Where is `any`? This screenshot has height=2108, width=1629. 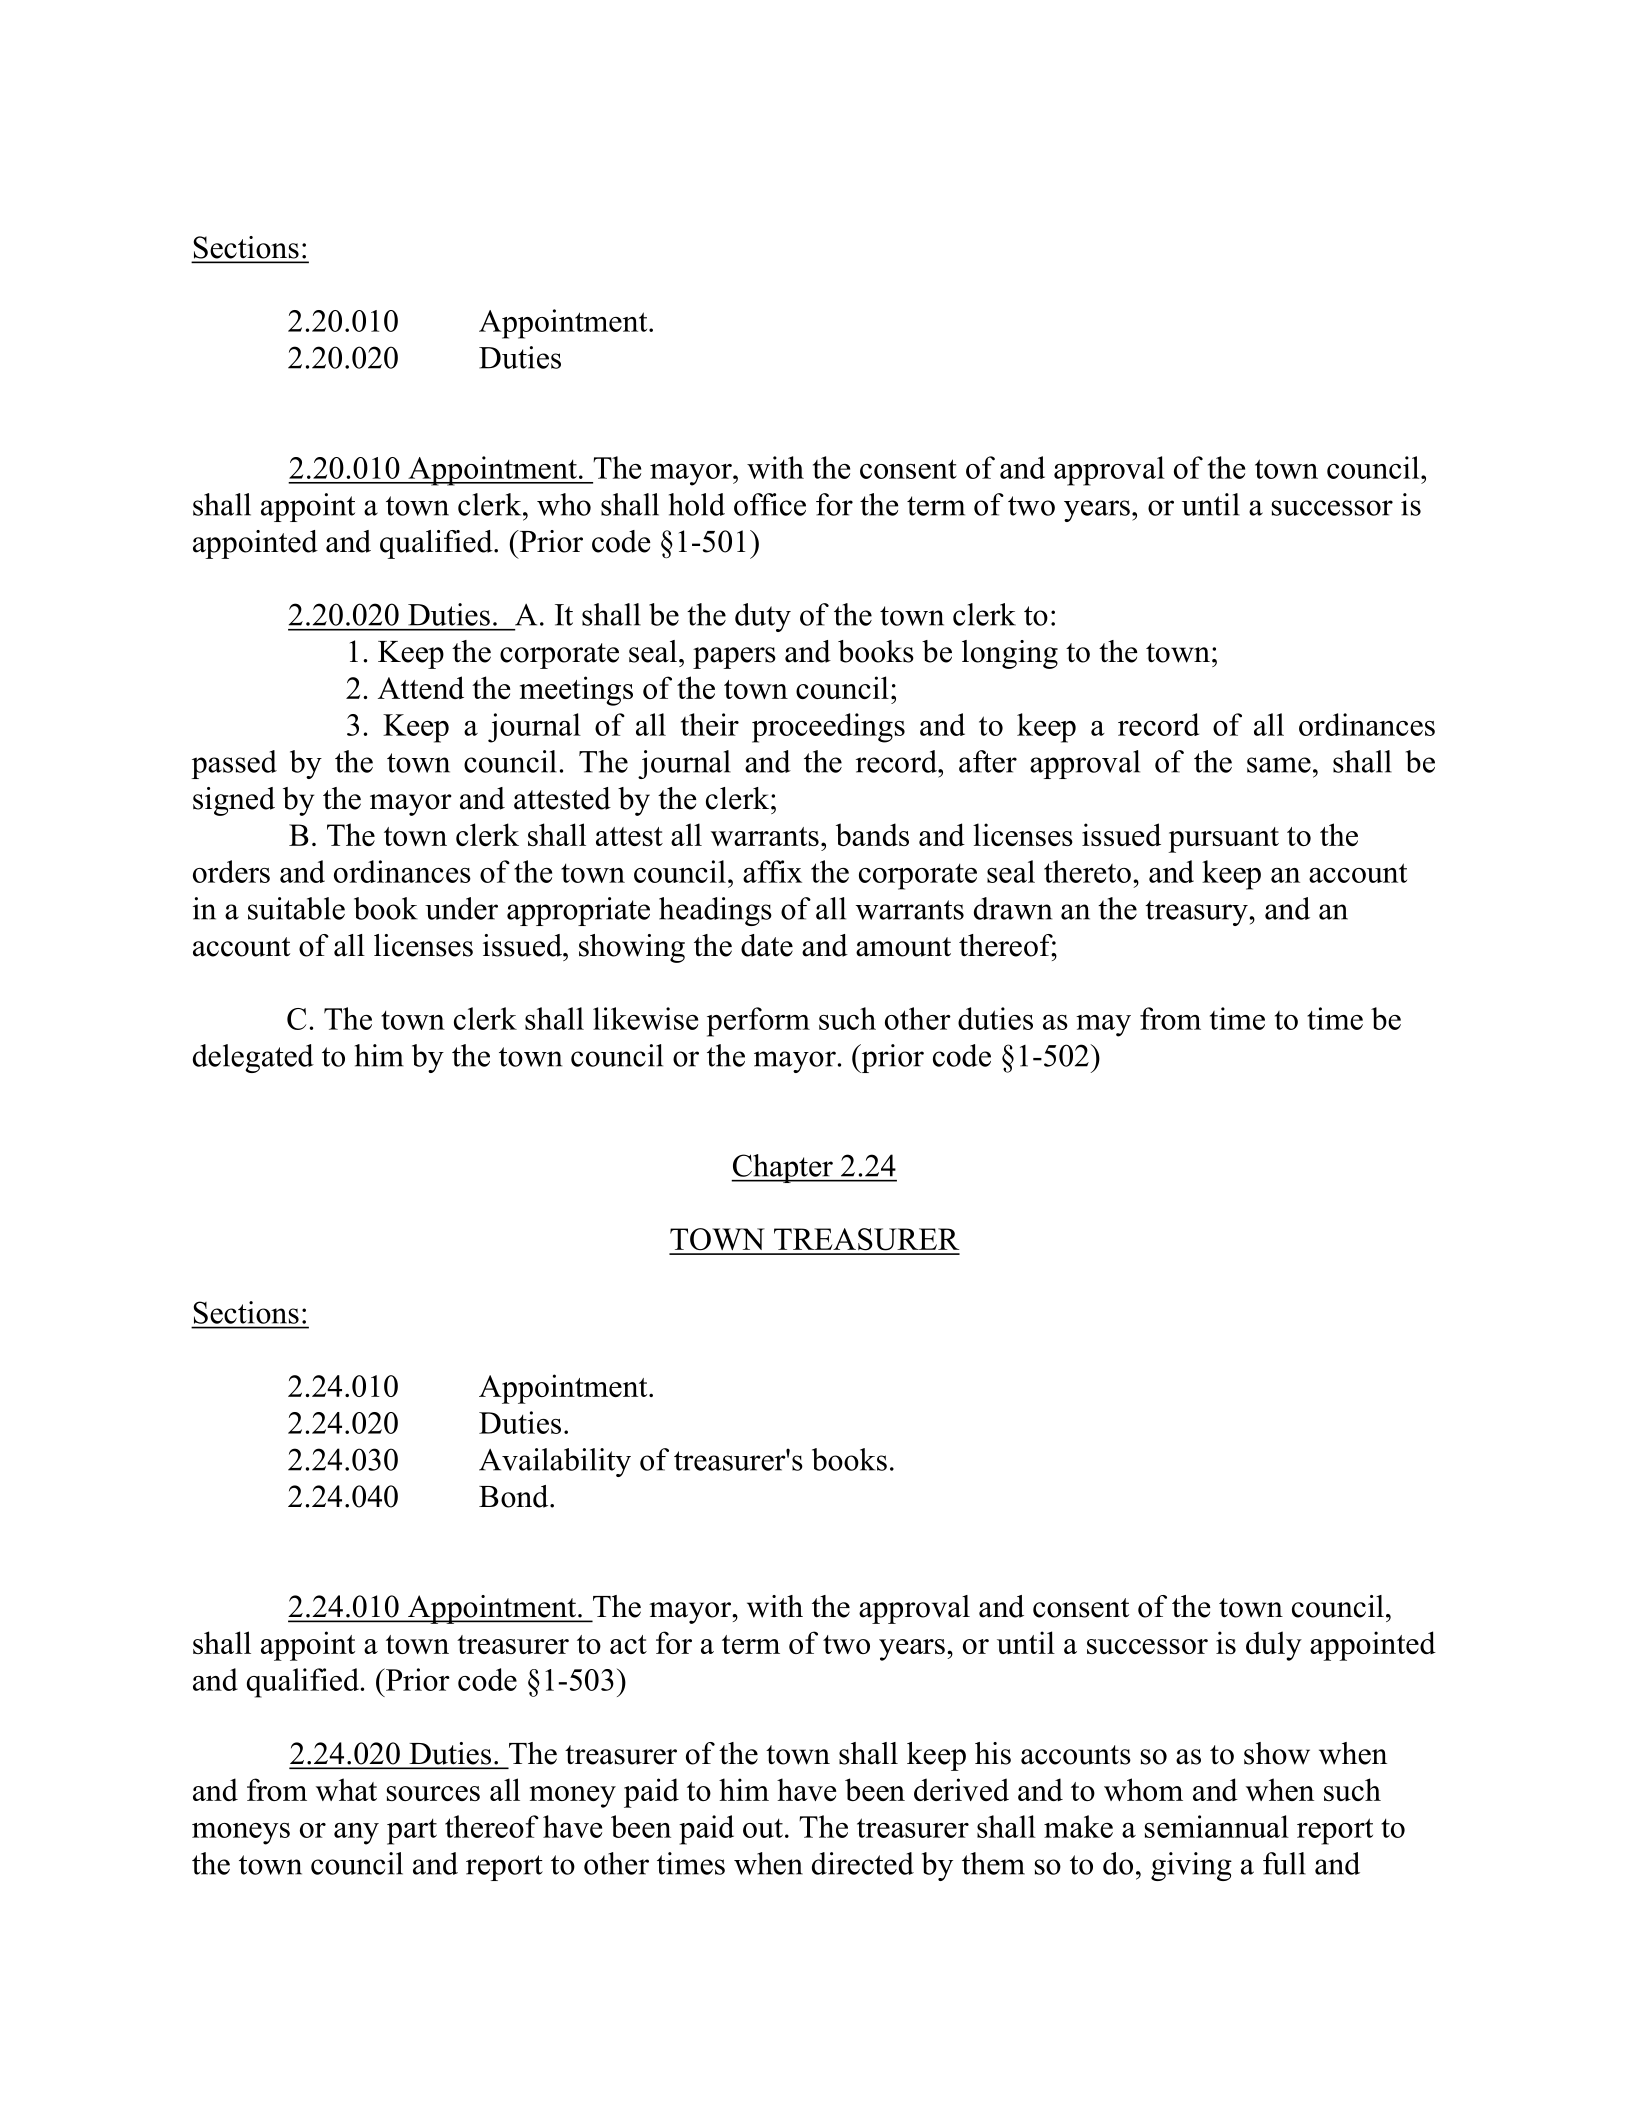 any is located at coordinates (356, 1834).
